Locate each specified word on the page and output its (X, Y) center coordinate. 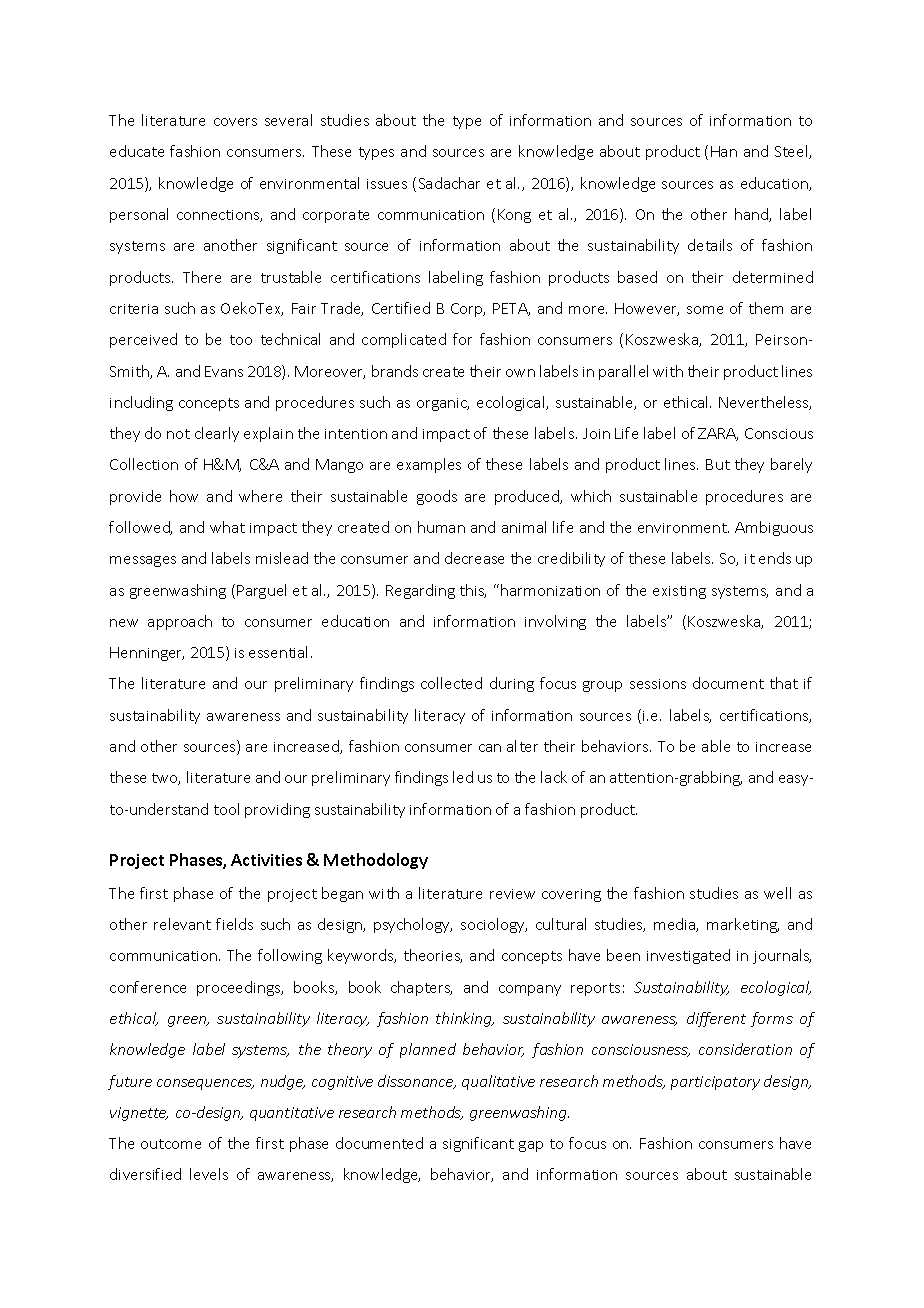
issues (387, 184)
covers (235, 122)
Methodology (376, 861)
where (260, 496)
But (718, 464)
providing (277, 810)
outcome (171, 1144)
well (777, 893)
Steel (792, 152)
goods (437, 497)
